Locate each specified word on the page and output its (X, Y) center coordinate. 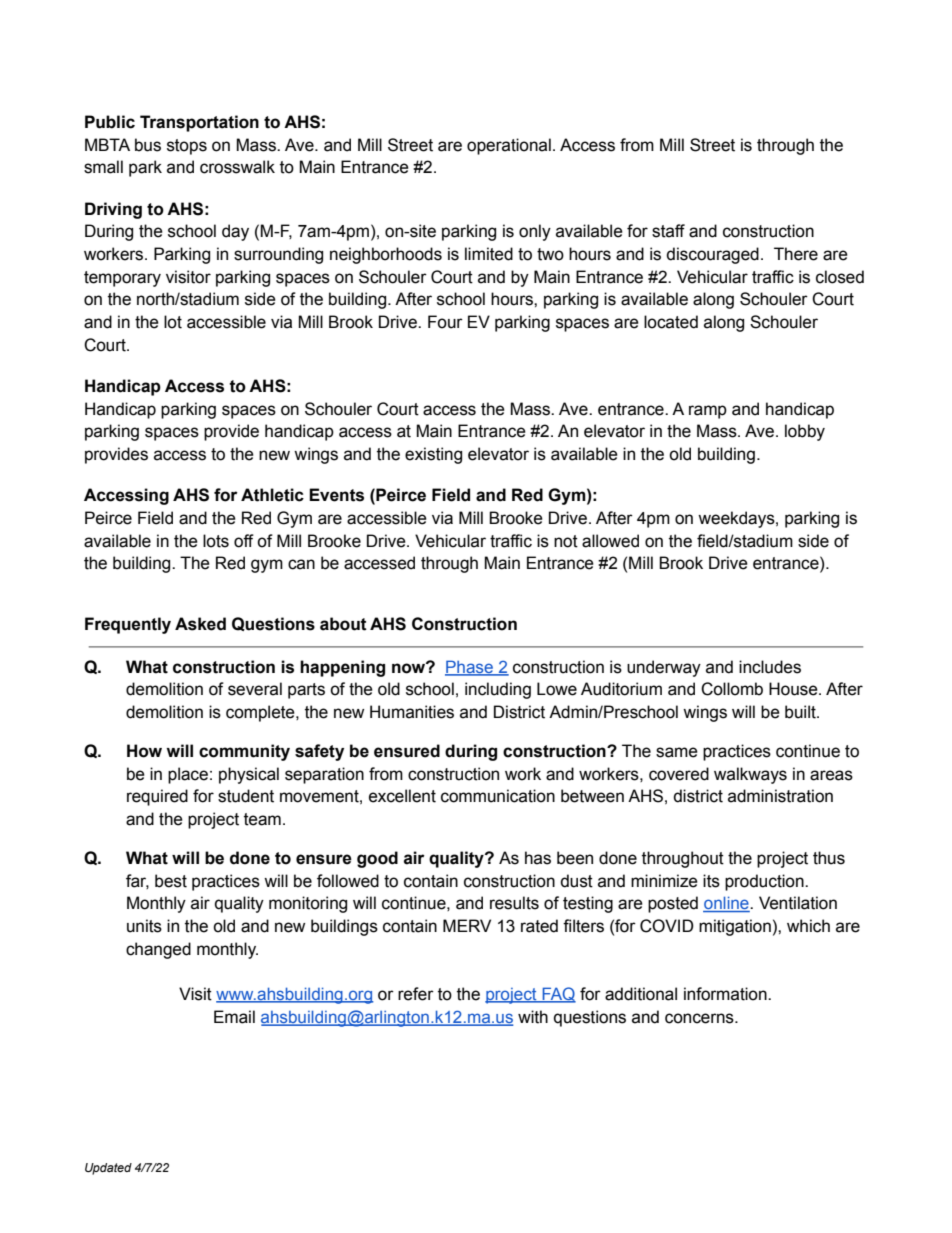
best (171, 881)
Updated (108, 1169)
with (533, 1017)
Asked (200, 624)
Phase (470, 667)
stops (187, 147)
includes (770, 667)
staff (668, 231)
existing (433, 455)
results (514, 903)
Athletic (272, 495)
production (765, 882)
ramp (708, 412)
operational (509, 146)
